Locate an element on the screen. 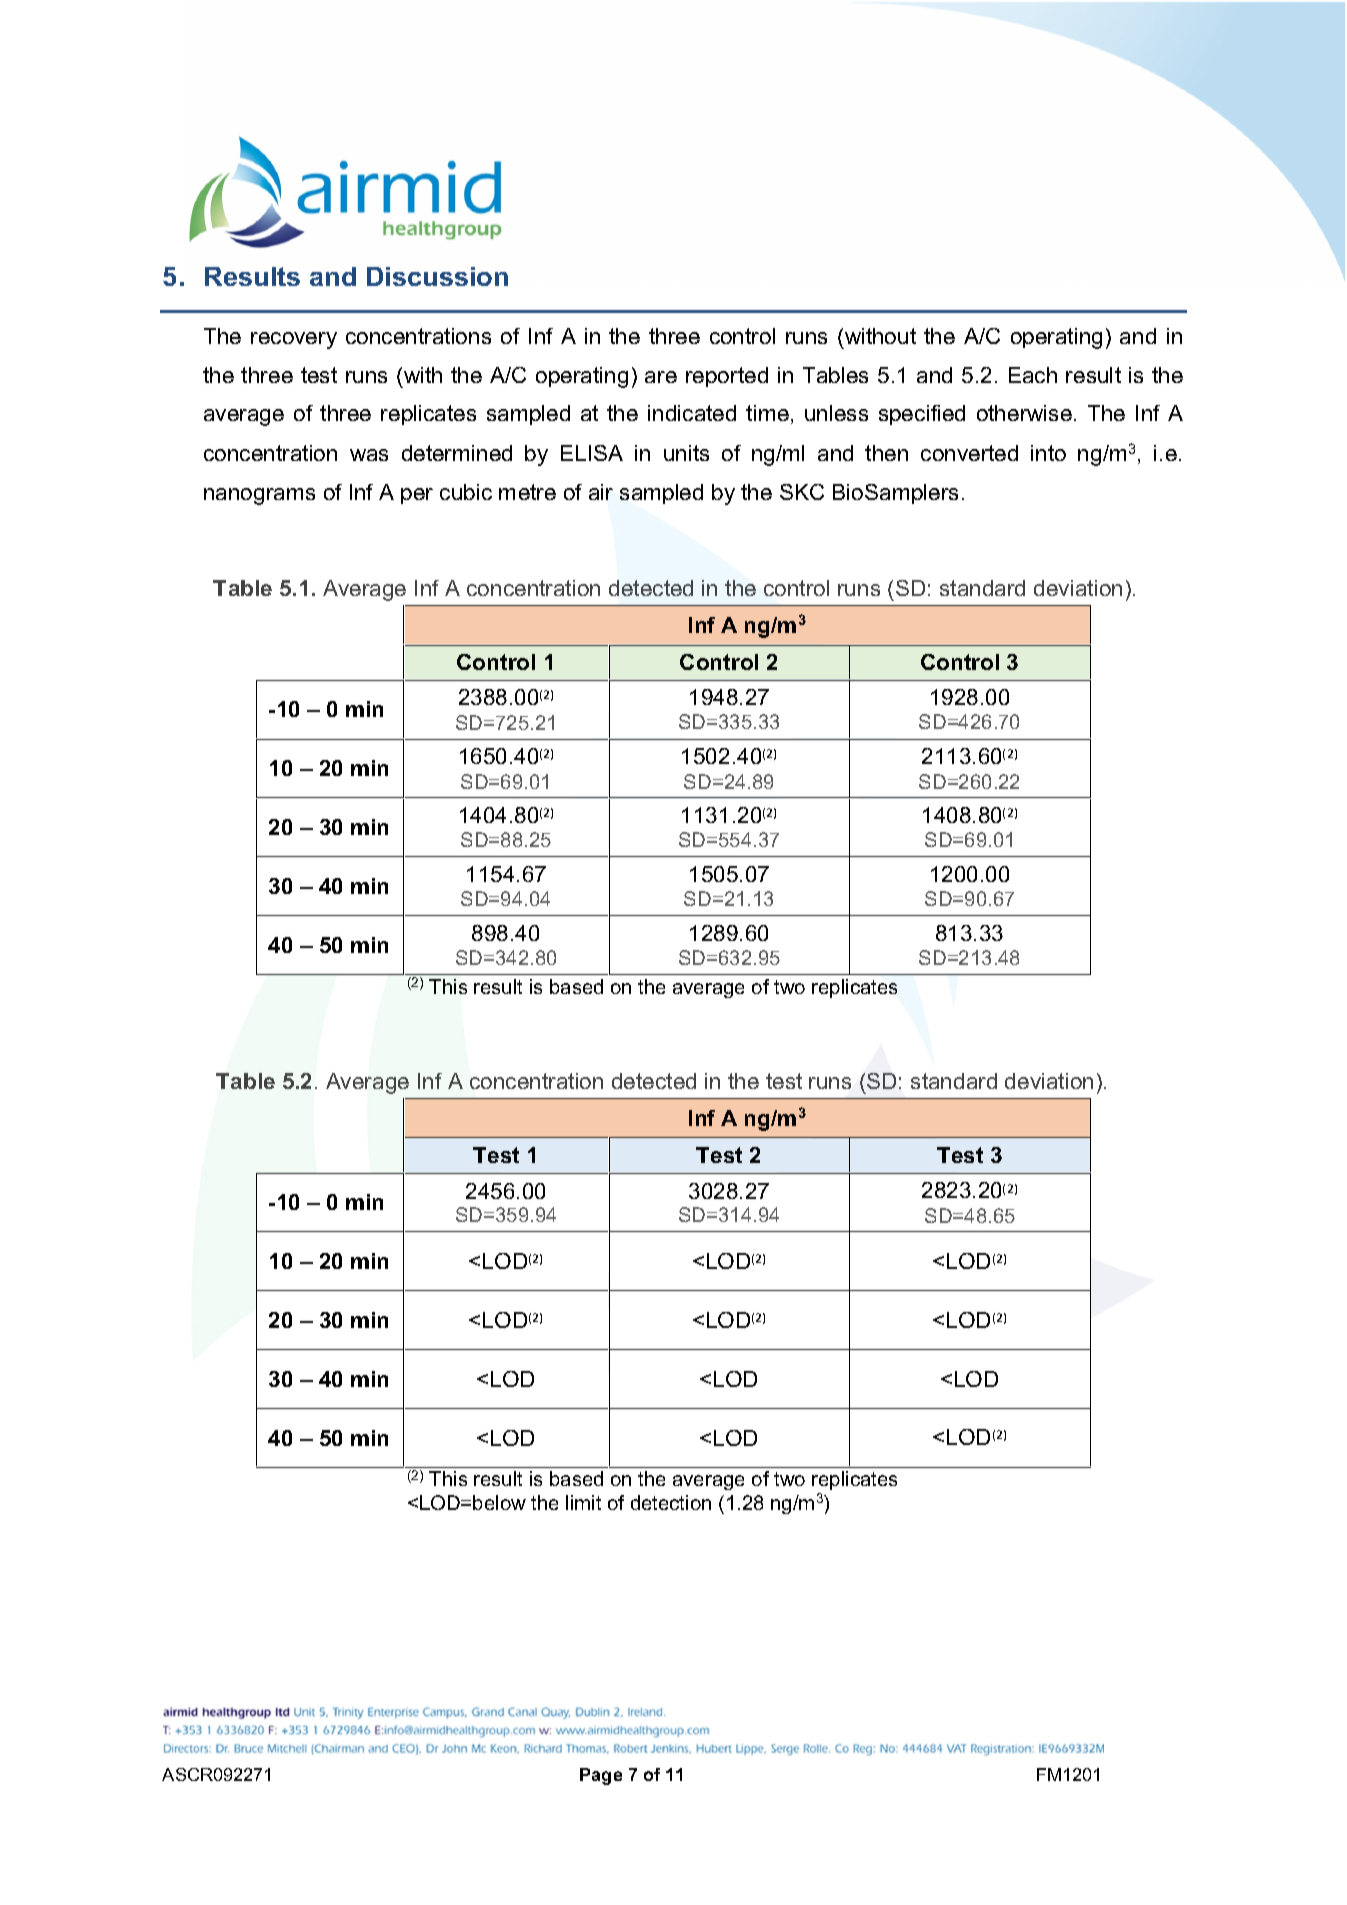  limit is located at coordinates (583, 1502).
